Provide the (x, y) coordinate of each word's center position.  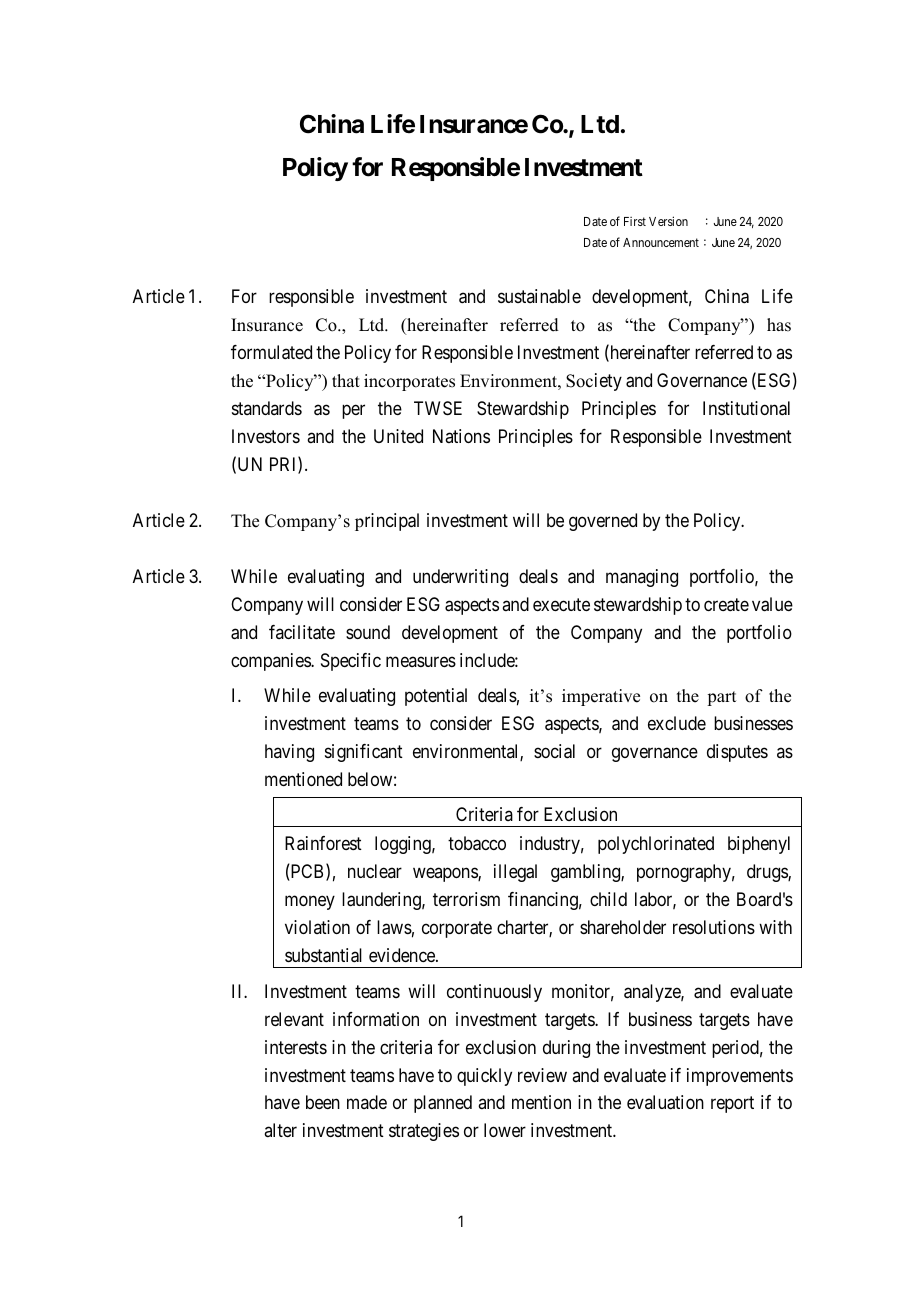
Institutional (746, 408)
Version (668, 221)
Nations (461, 436)
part (721, 698)
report (732, 1105)
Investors (266, 436)
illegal (515, 873)
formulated (271, 352)
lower (505, 1130)
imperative (601, 697)
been (323, 1102)
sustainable (539, 296)
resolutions (714, 927)
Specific (351, 662)
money (310, 902)
